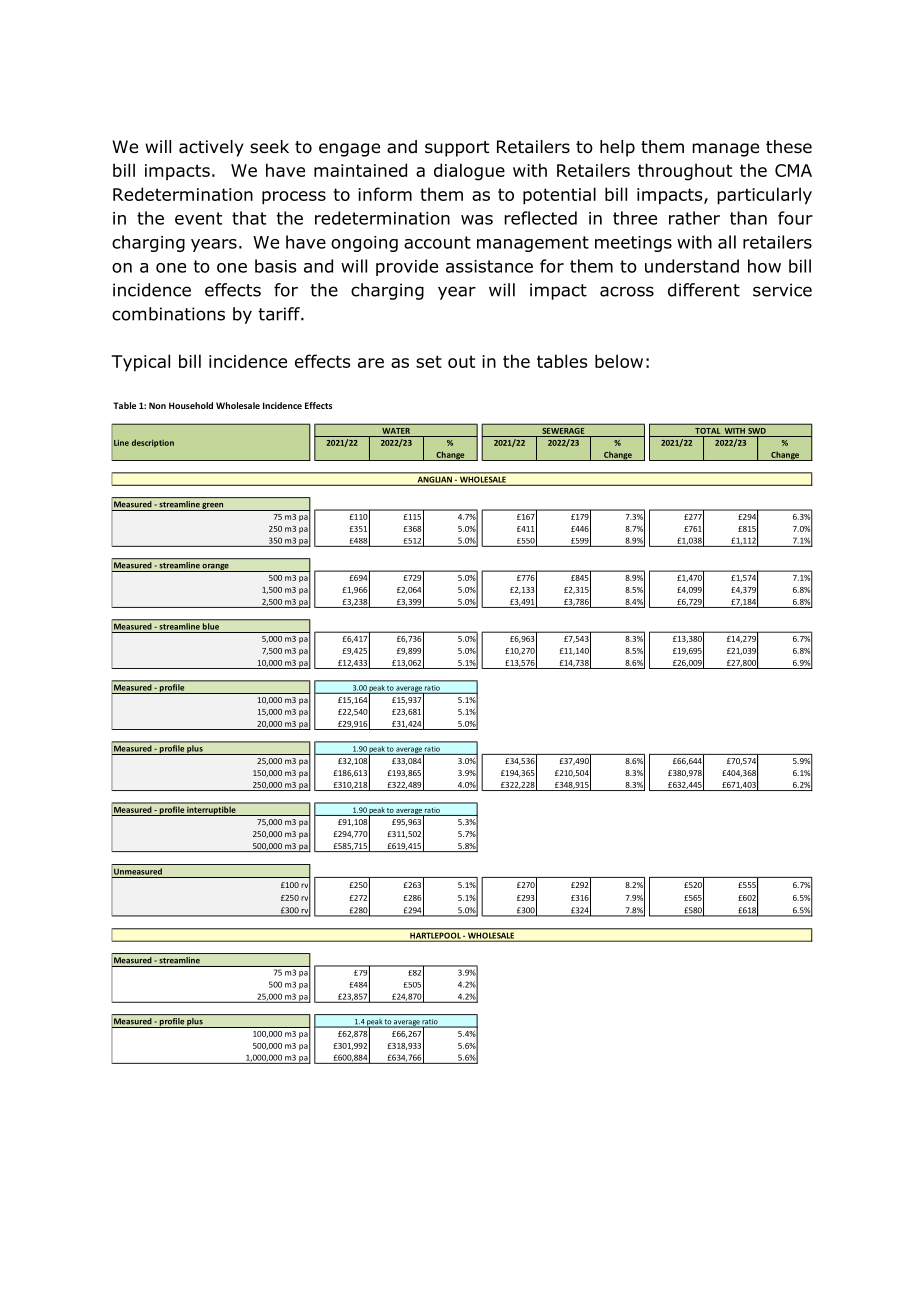 This screenshot has height=1308, width=924. Describe the element at coordinates (692, 266) in the screenshot. I see `understand` at that location.
